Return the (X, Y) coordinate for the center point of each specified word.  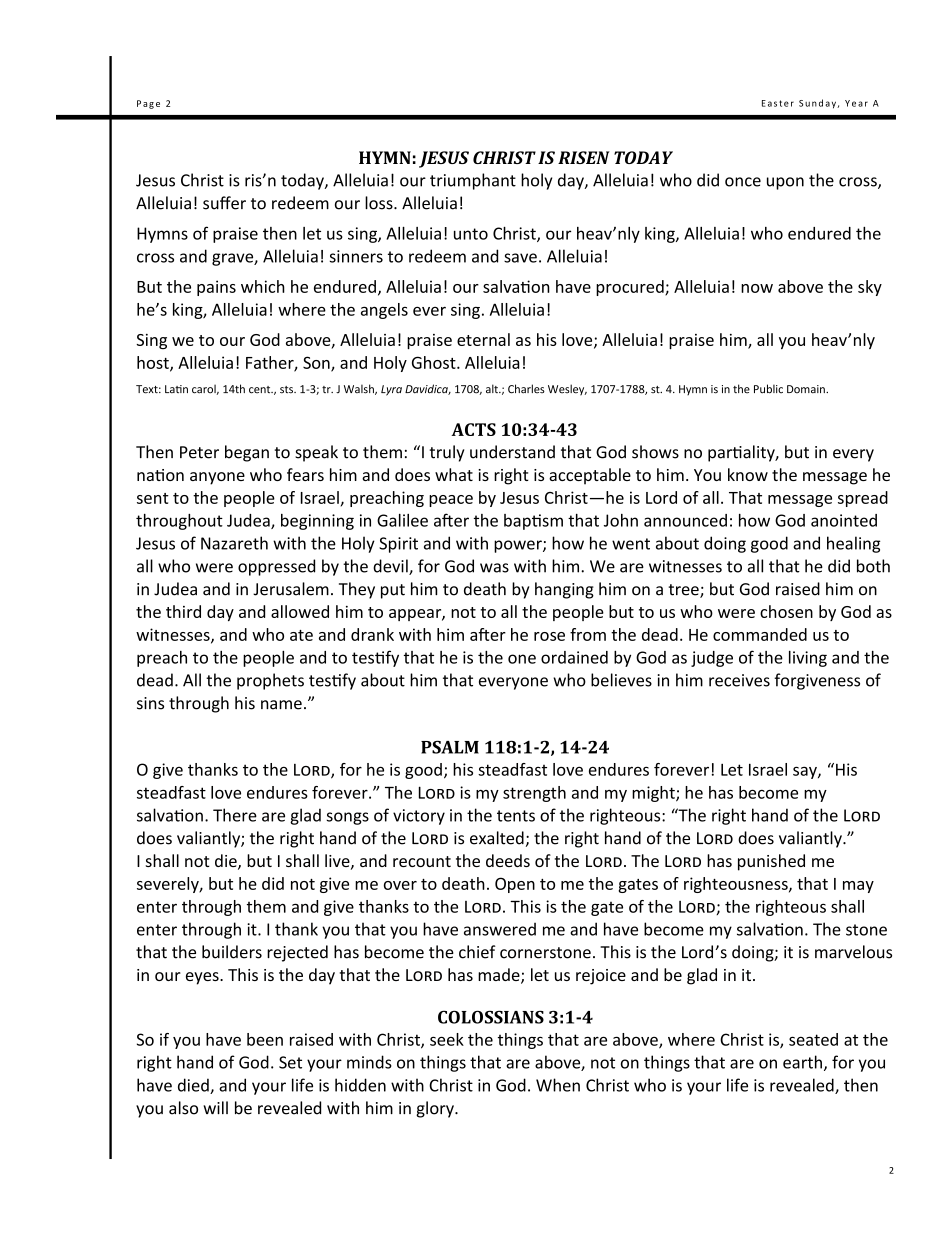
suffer (224, 203)
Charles (526, 389)
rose (549, 636)
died (194, 1086)
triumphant (473, 181)
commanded (760, 634)
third (183, 611)
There (235, 815)
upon (785, 183)
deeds (508, 860)
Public (768, 389)
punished (771, 862)
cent (261, 390)
